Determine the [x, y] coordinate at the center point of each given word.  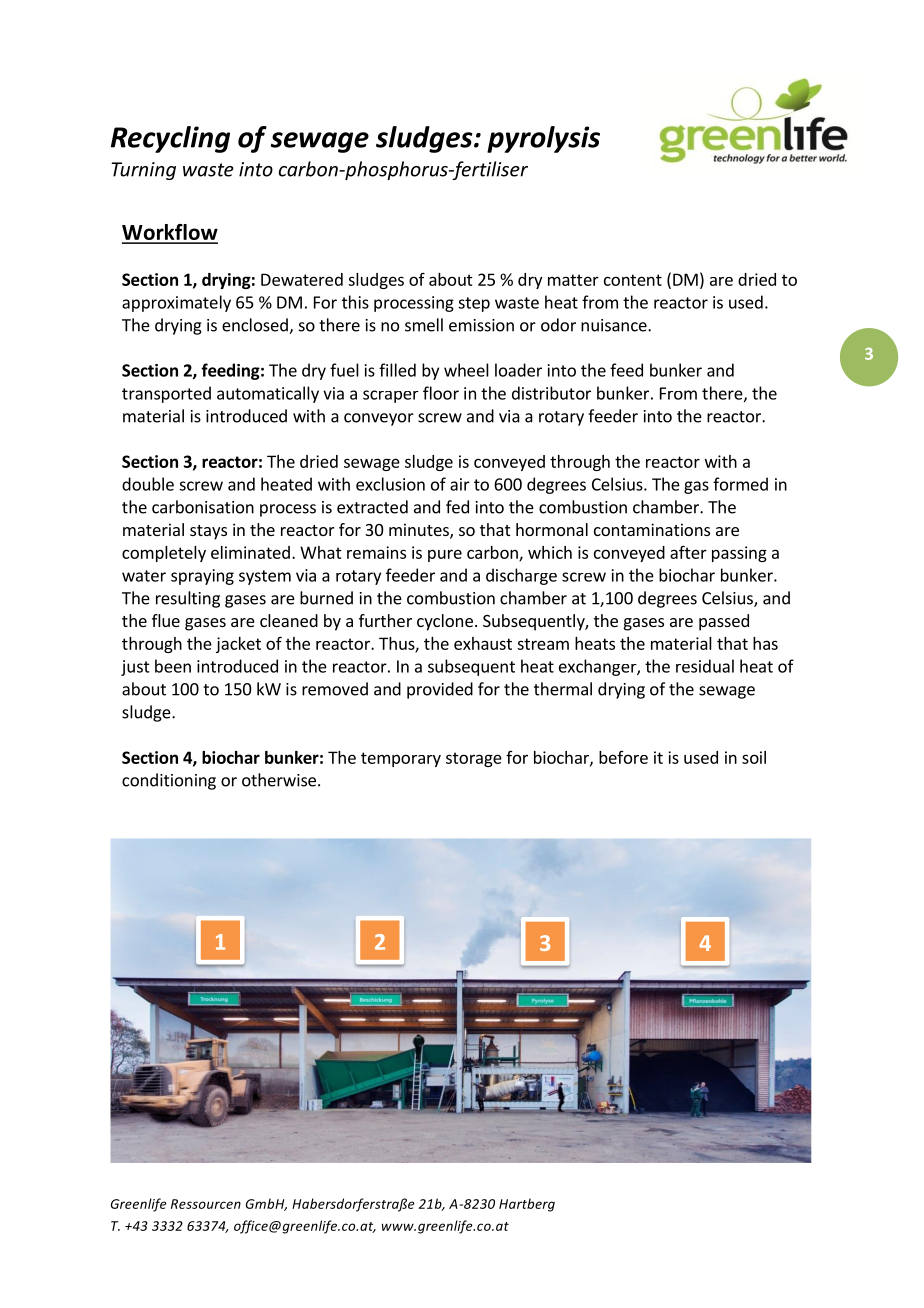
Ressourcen [206, 1204]
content [633, 280]
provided [440, 690]
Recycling [170, 139]
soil [754, 757]
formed [740, 484]
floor [441, 393]
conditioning [169, 781]
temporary [401, 759]
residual [705, 666]
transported [166, 394]
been [173, 666]
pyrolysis [543, 139]
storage [474, 759]
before [623, 757]
